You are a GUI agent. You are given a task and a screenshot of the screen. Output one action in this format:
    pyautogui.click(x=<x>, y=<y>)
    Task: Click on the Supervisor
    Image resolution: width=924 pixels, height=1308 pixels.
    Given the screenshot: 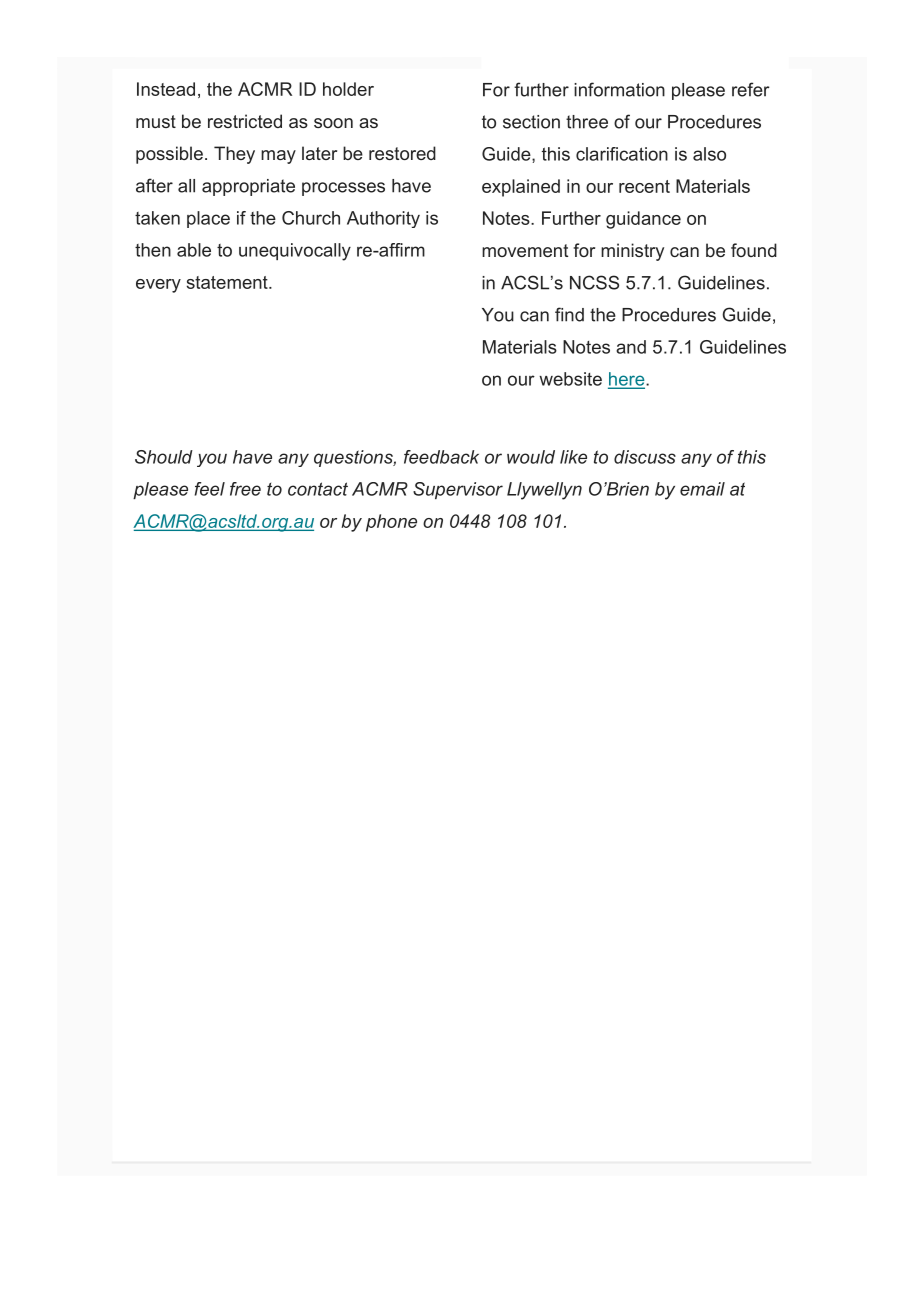 What is the action you would take?
    pyautogui.click(x=458, y=490)
